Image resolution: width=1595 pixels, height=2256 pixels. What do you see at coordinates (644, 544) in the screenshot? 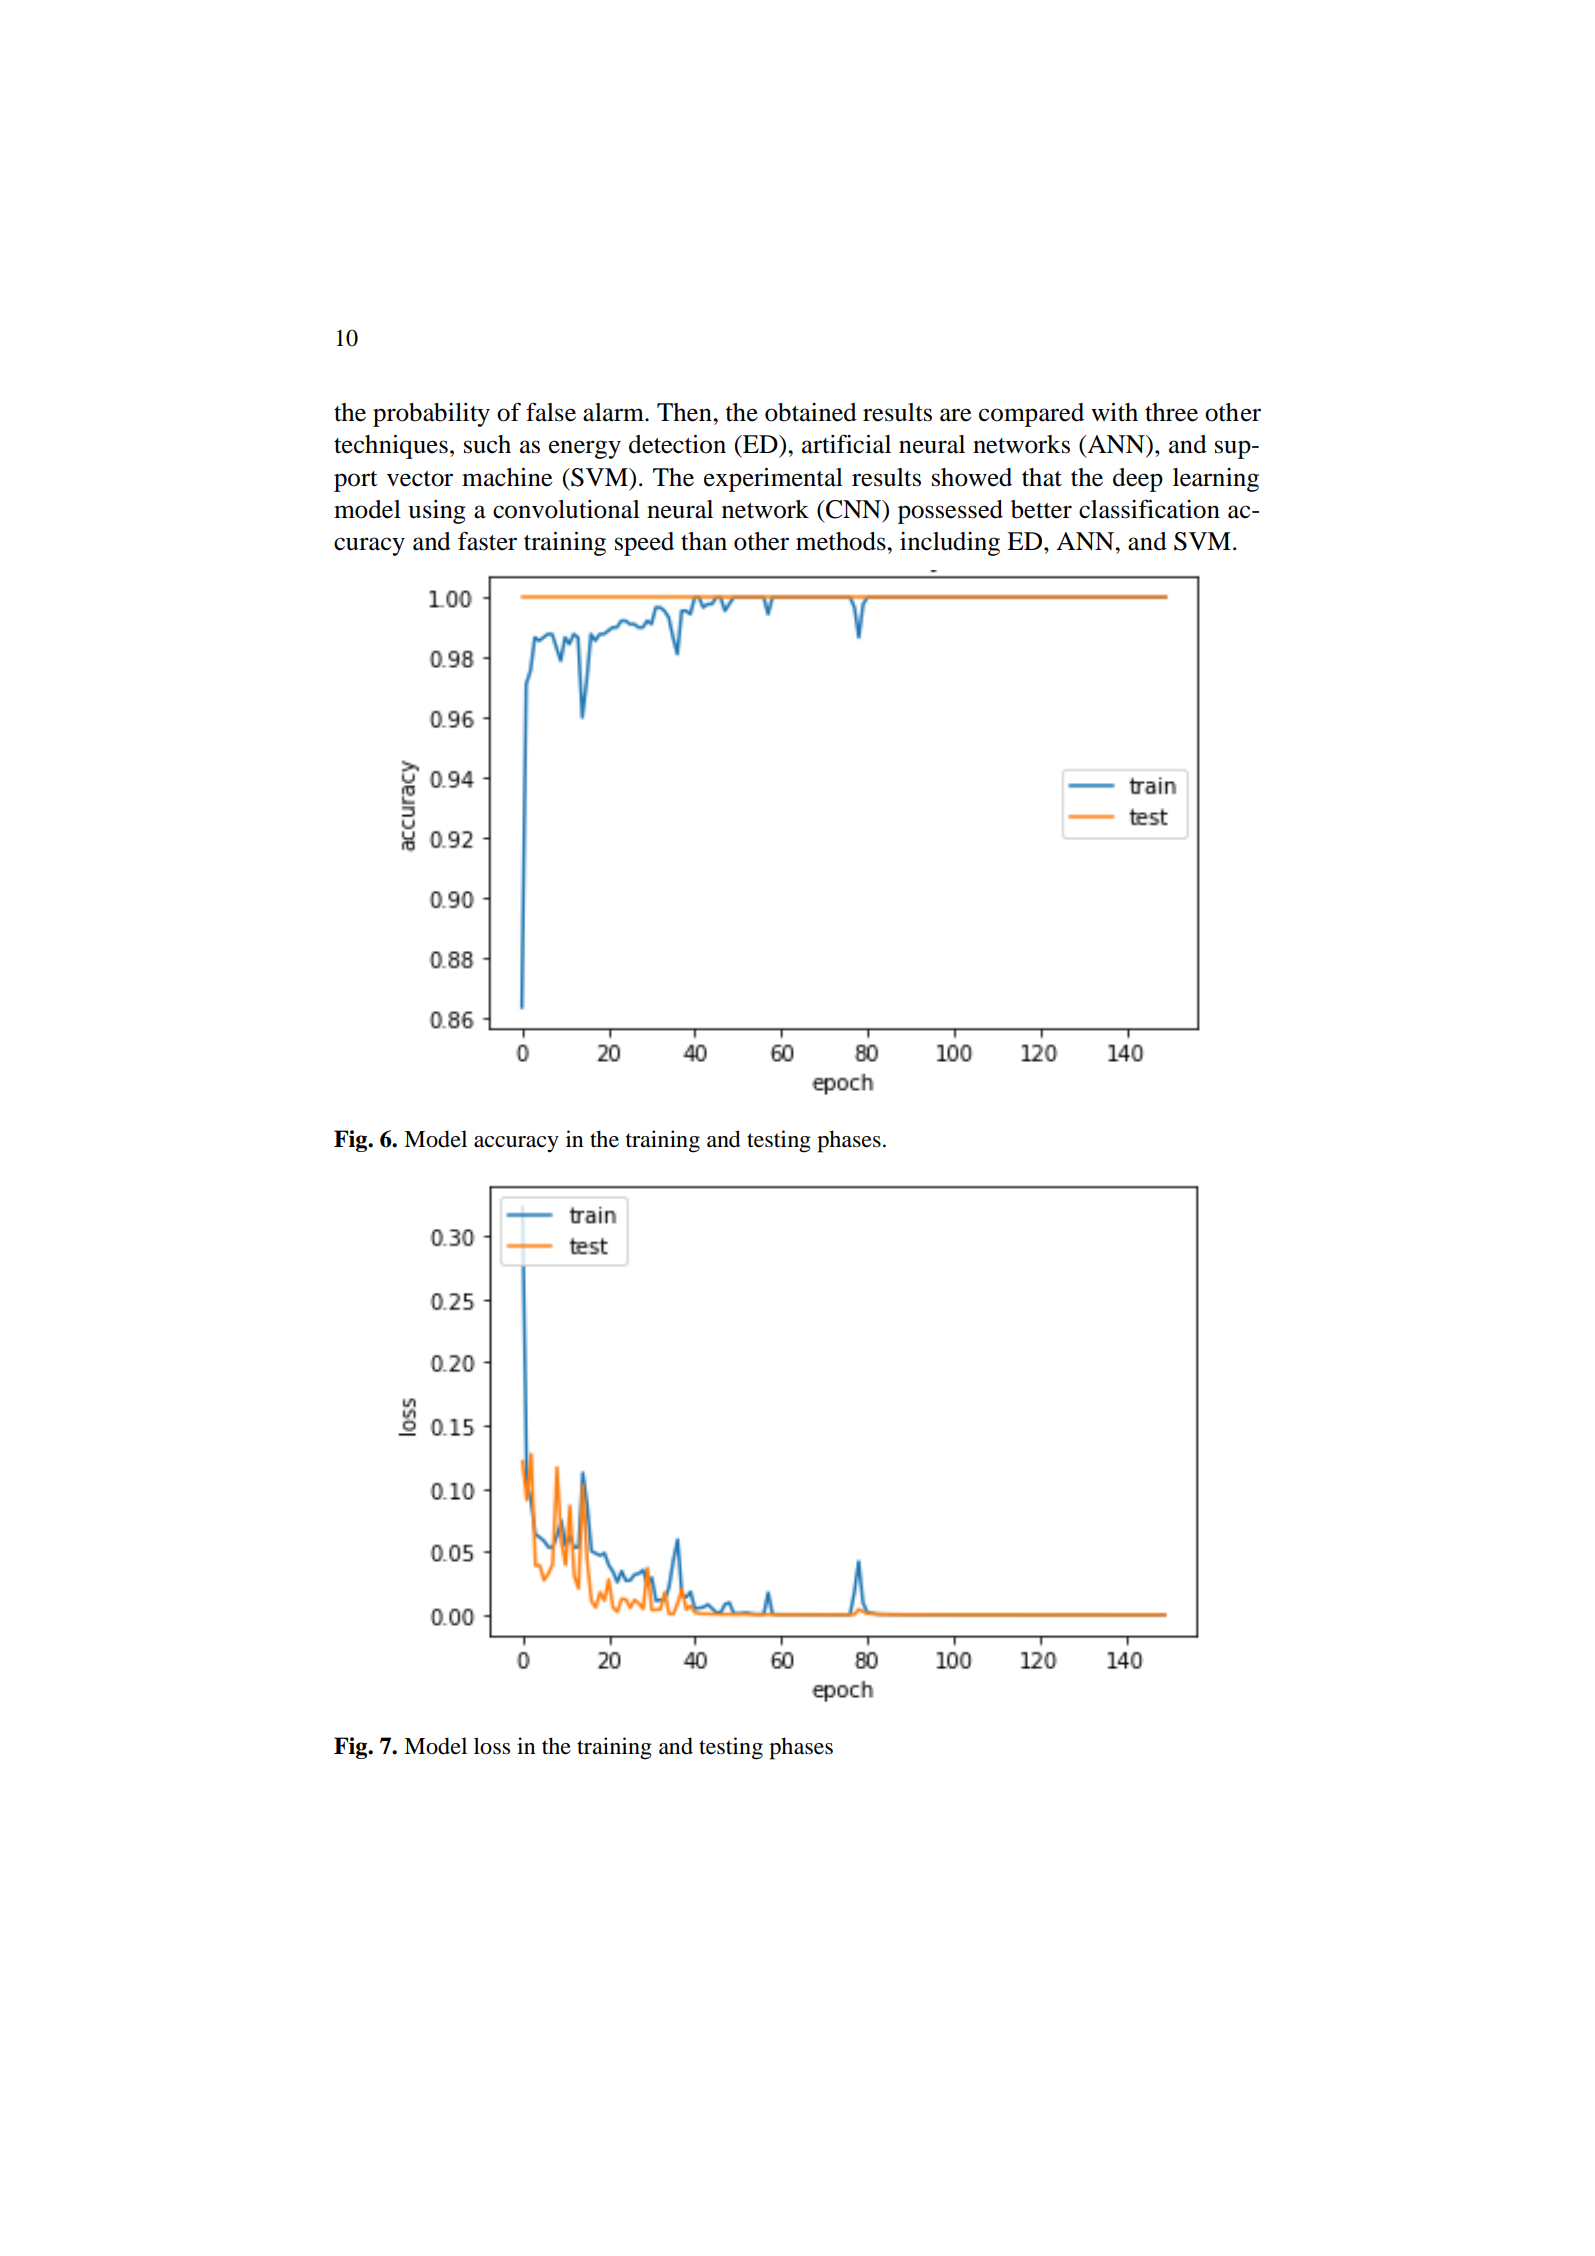
I see `speed` at bounding box center [644, 544].
